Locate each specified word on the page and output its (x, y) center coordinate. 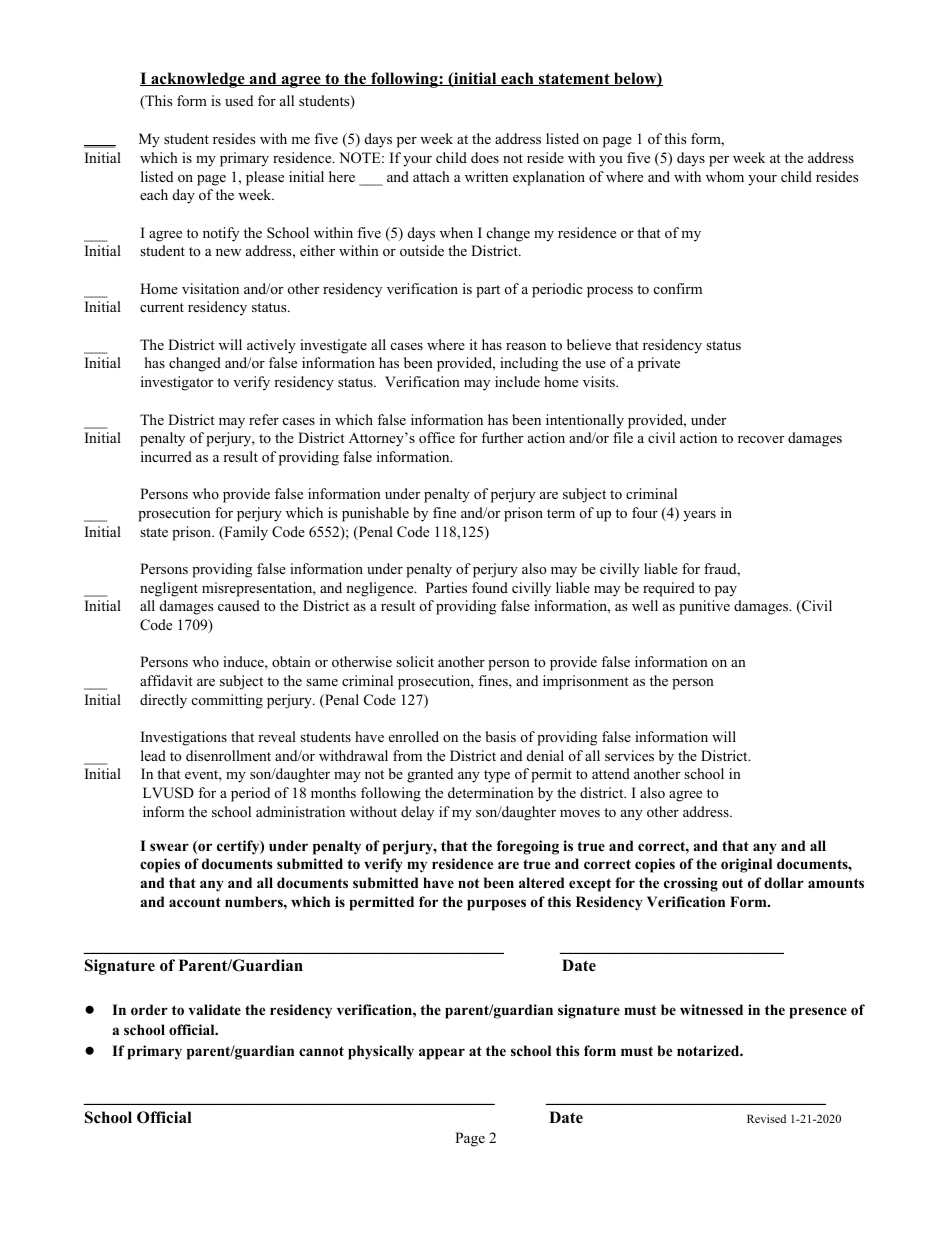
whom (725, 176)
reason (526, 346)
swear (169, 847)
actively (271, 346)
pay (726, 591)
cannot (321, 1051)
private (659, 364)
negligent (169, 589)
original (746, 865)
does (485, 157)
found (490, 588)
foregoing (528, 847)
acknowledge (198, 80)
